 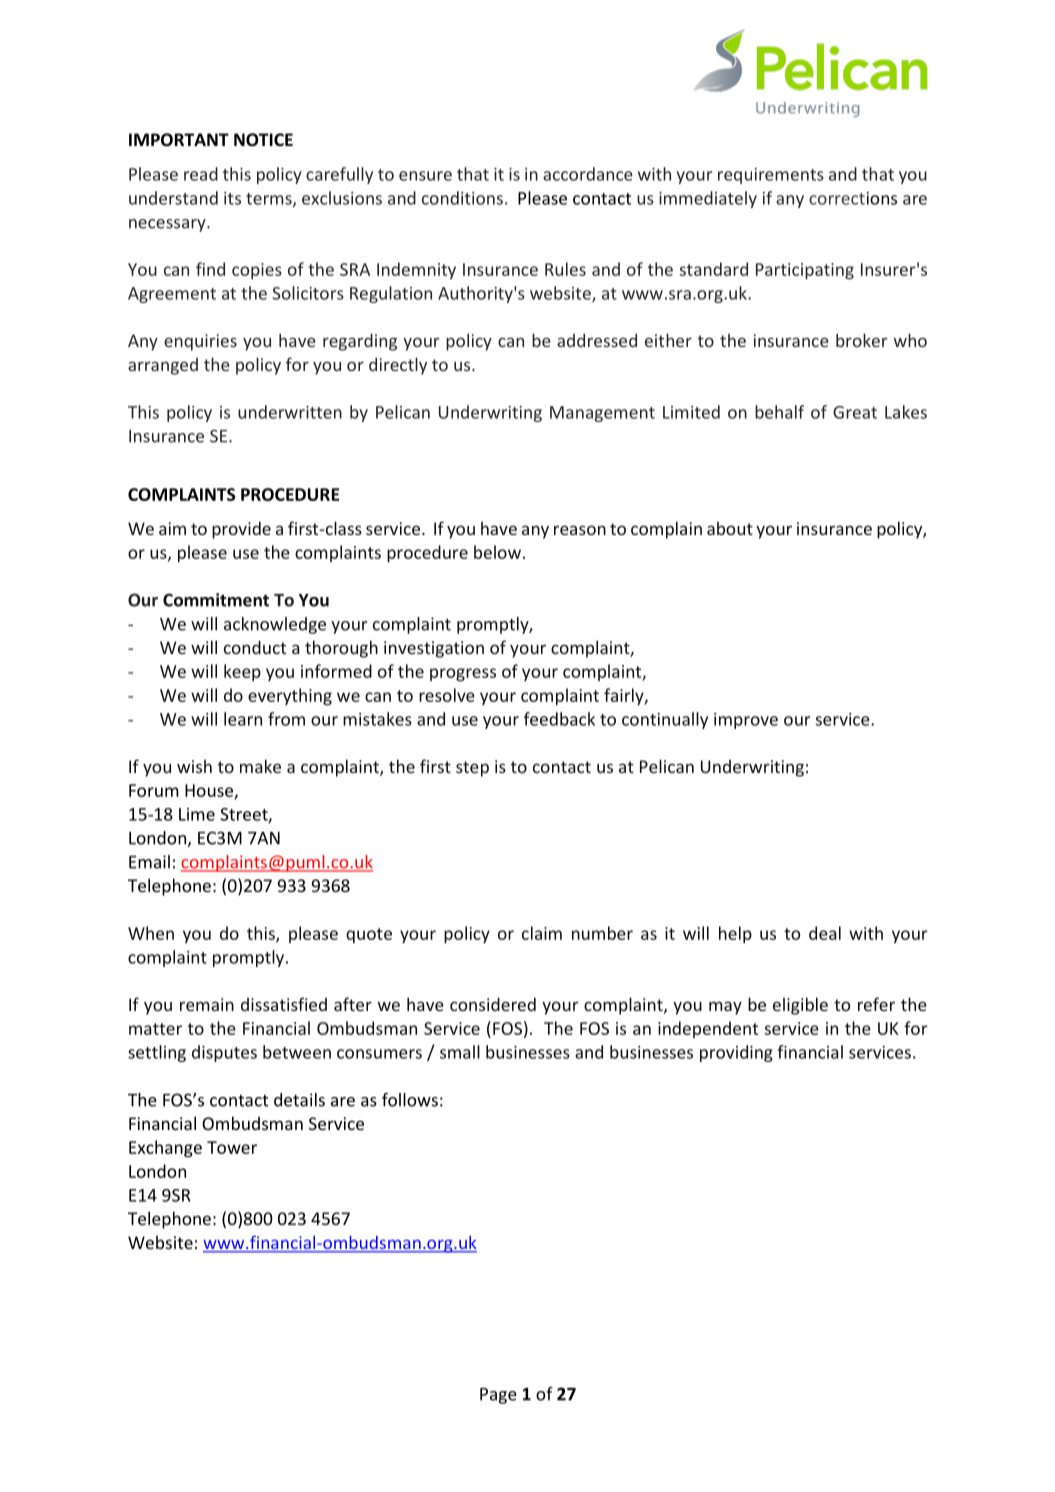 I want to click on Great, so click(x=855, y=412).
